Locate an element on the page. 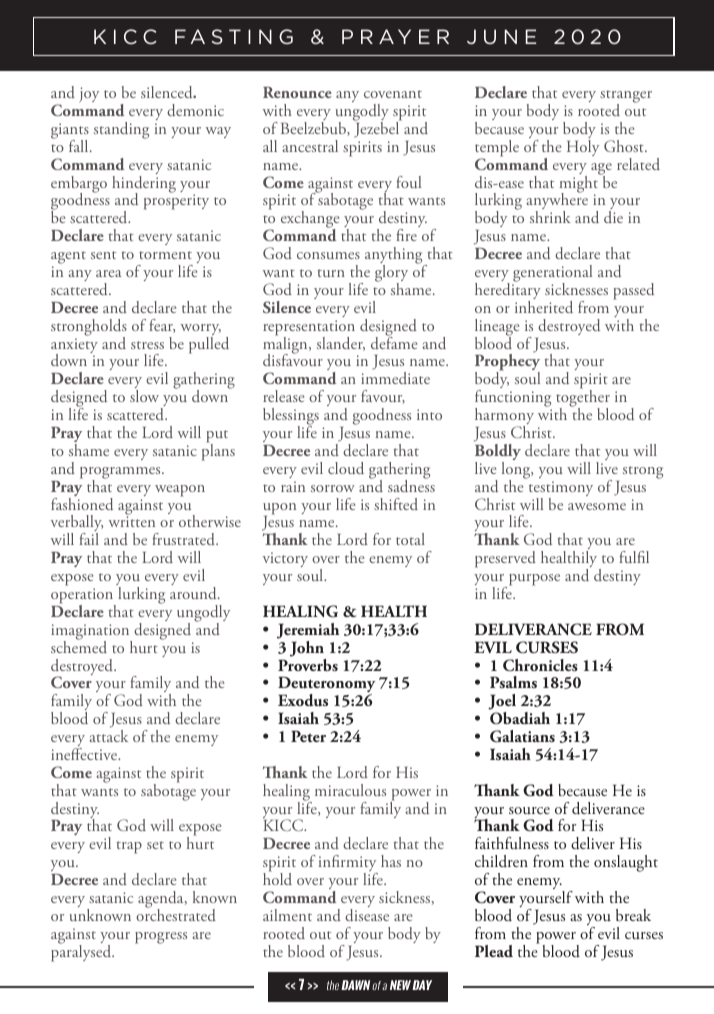 The width and height of the document is (714, 1014). progress is located at coordinates (161, 938).
